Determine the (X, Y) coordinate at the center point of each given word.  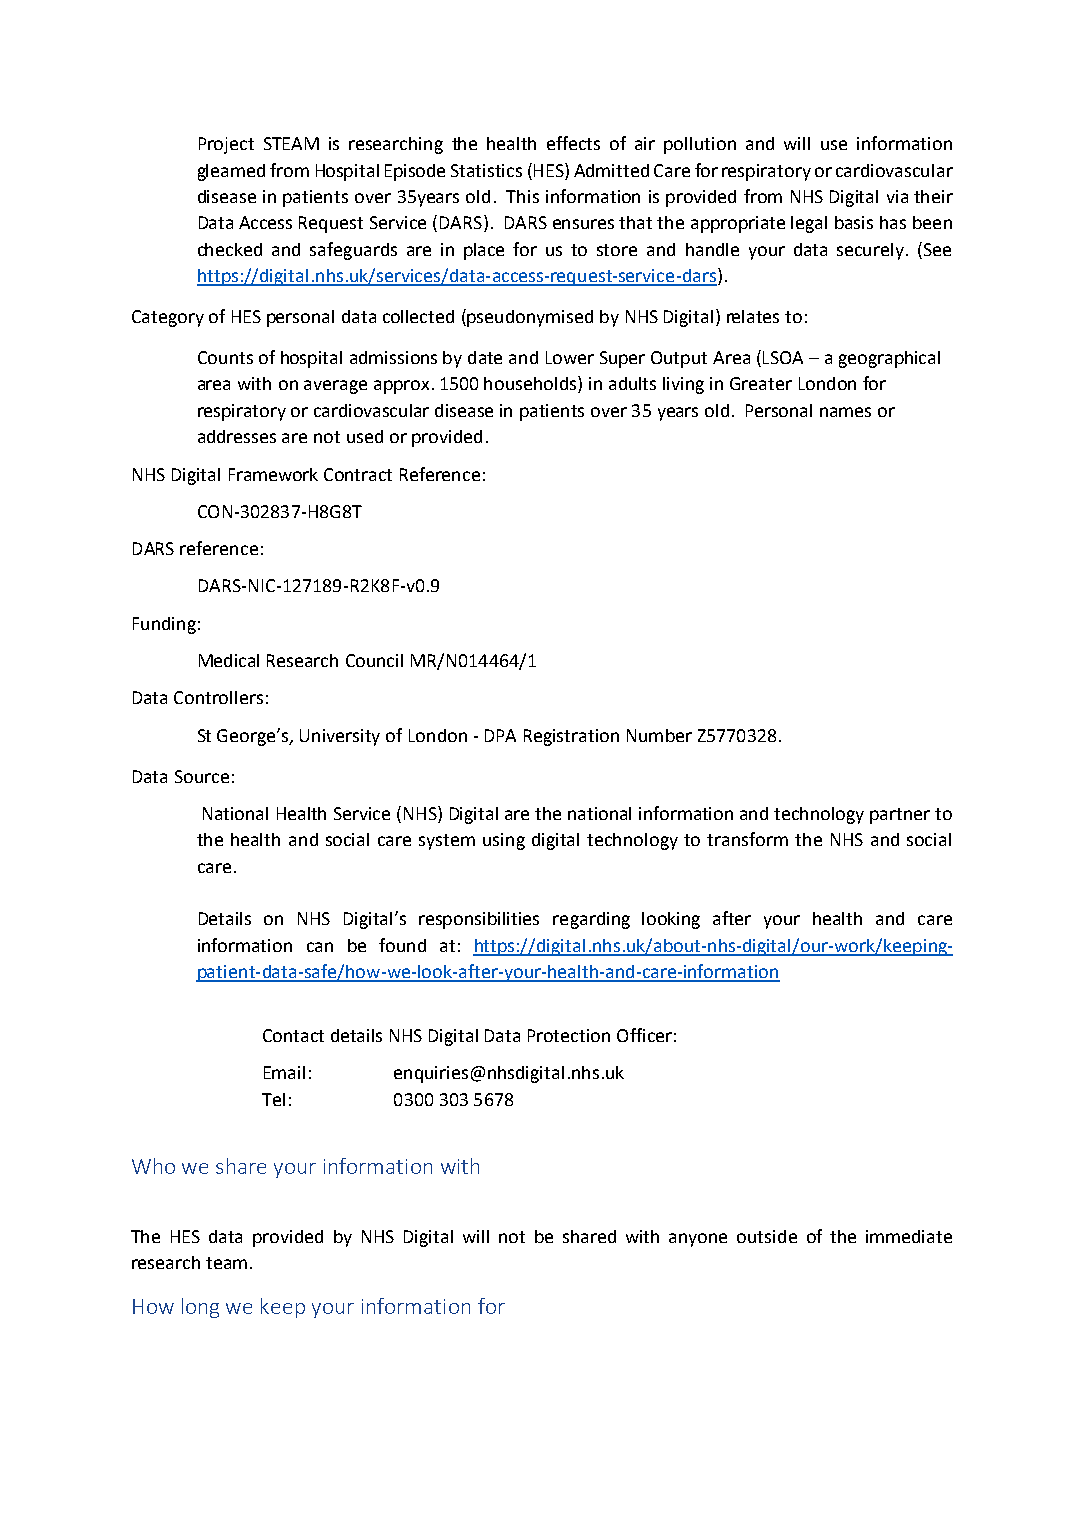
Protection (569, 1035)
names (845, 412)
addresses (237, 436)
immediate (909, 1236)
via (897, 196)
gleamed (231, 172)
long (200, 1308)
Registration (571, 737)
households (531, 384)
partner (900, 816)
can (320, 947)
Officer (644, 1035)
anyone (698, 1240)
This (522, 196)
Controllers (218, 697)
